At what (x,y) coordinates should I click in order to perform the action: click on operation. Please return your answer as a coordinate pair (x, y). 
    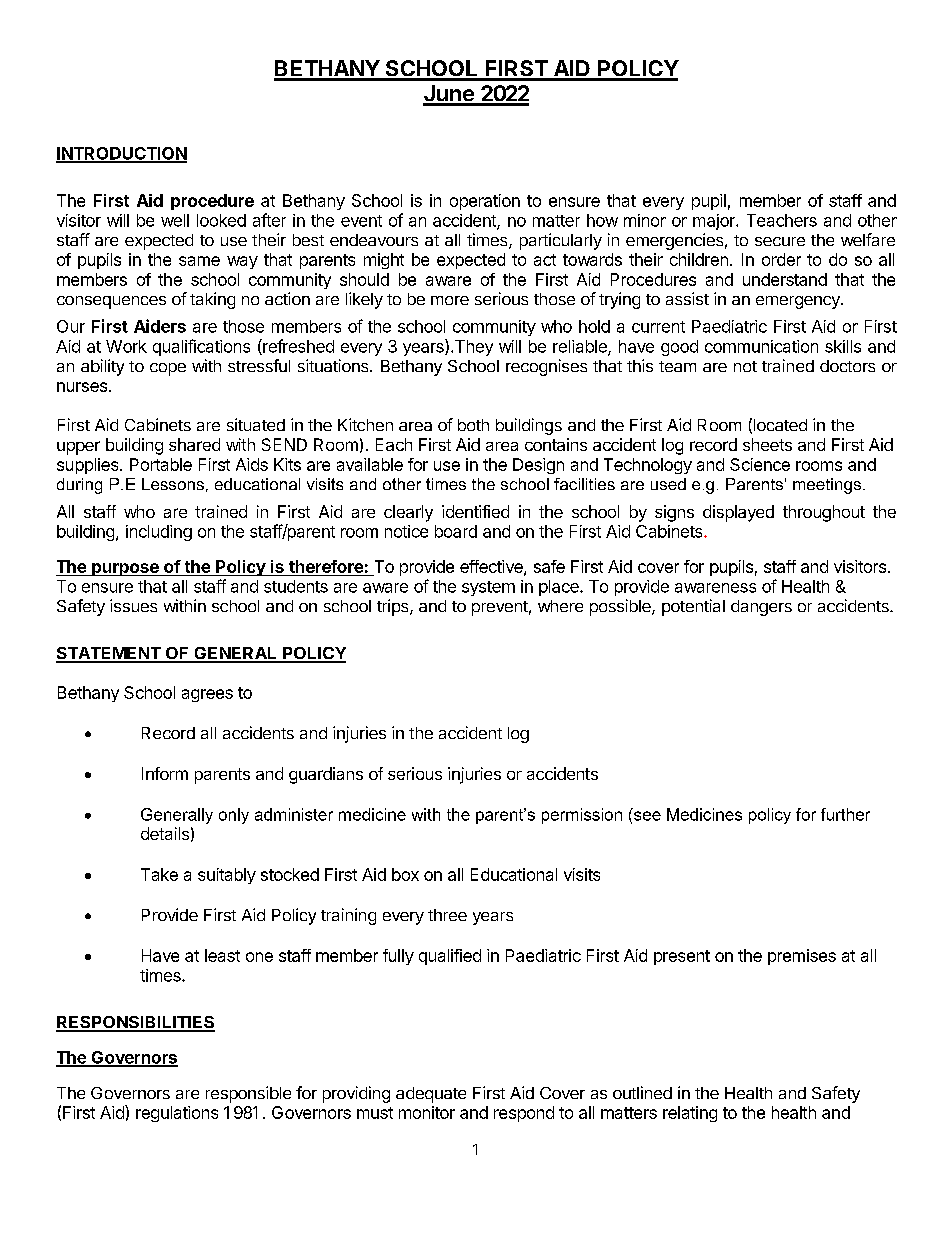
    Looking at the image, I should click on (485, 202).
